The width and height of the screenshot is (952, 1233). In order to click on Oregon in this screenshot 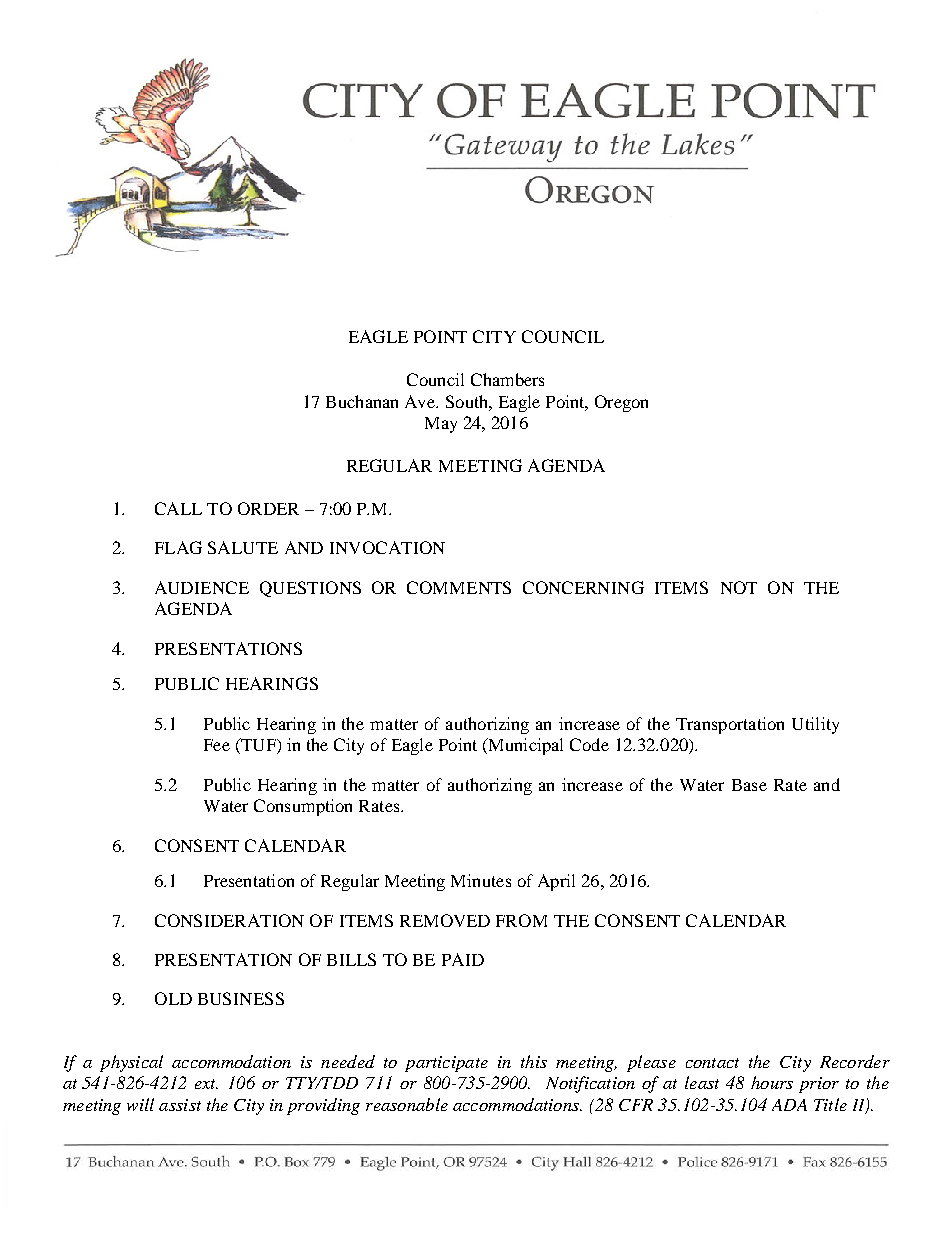, I will do `click(621, 403)`.
